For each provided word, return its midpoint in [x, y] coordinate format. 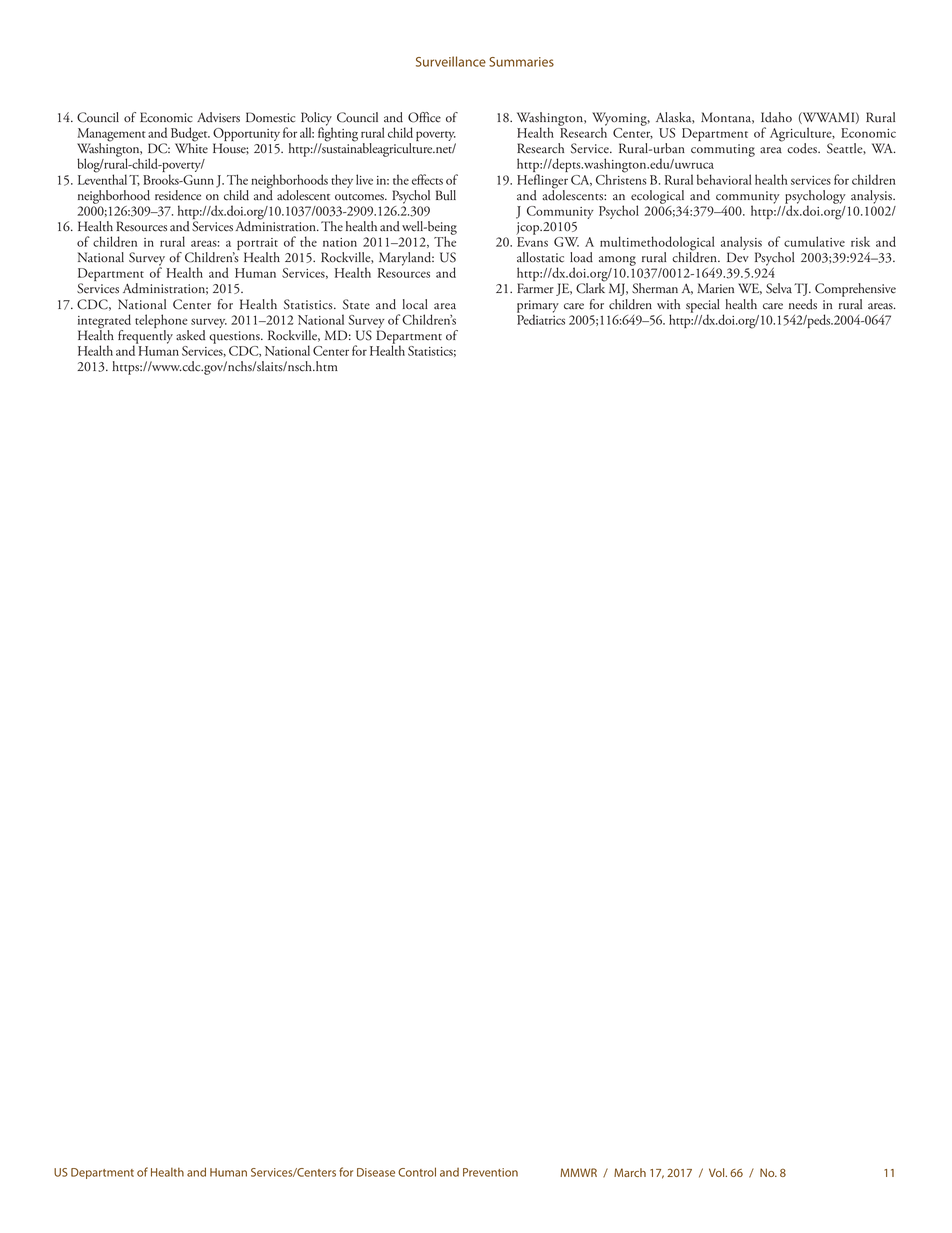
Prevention [490, 1172]
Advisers [218, 117]
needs [803, 304]
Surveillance [451, 61]
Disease [376, 1172]
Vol [718, 1172]
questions [235, 337]
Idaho [776, 117]
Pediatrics [541, 318]
